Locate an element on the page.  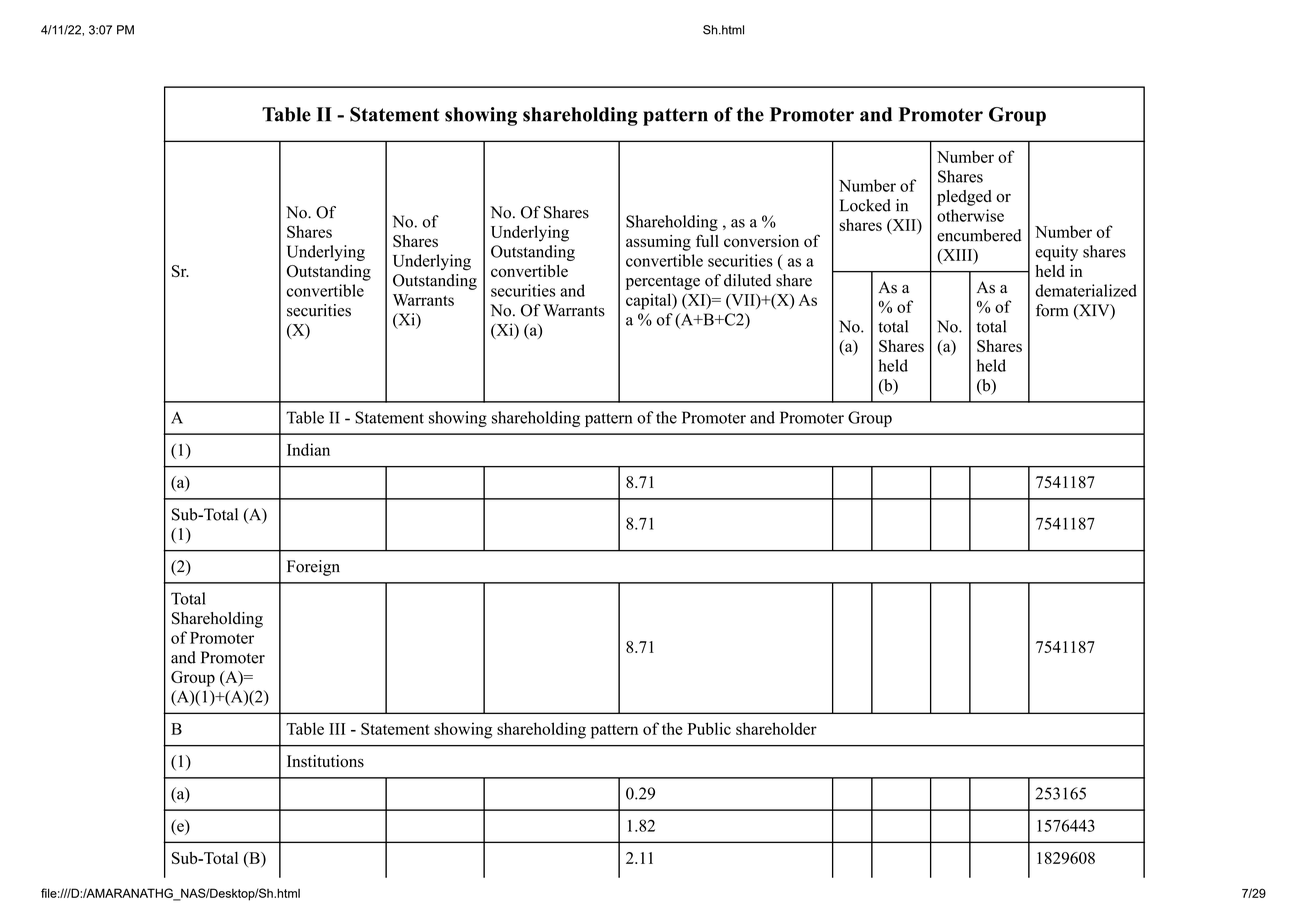
Institutions is located at coordinates (325, 761).
